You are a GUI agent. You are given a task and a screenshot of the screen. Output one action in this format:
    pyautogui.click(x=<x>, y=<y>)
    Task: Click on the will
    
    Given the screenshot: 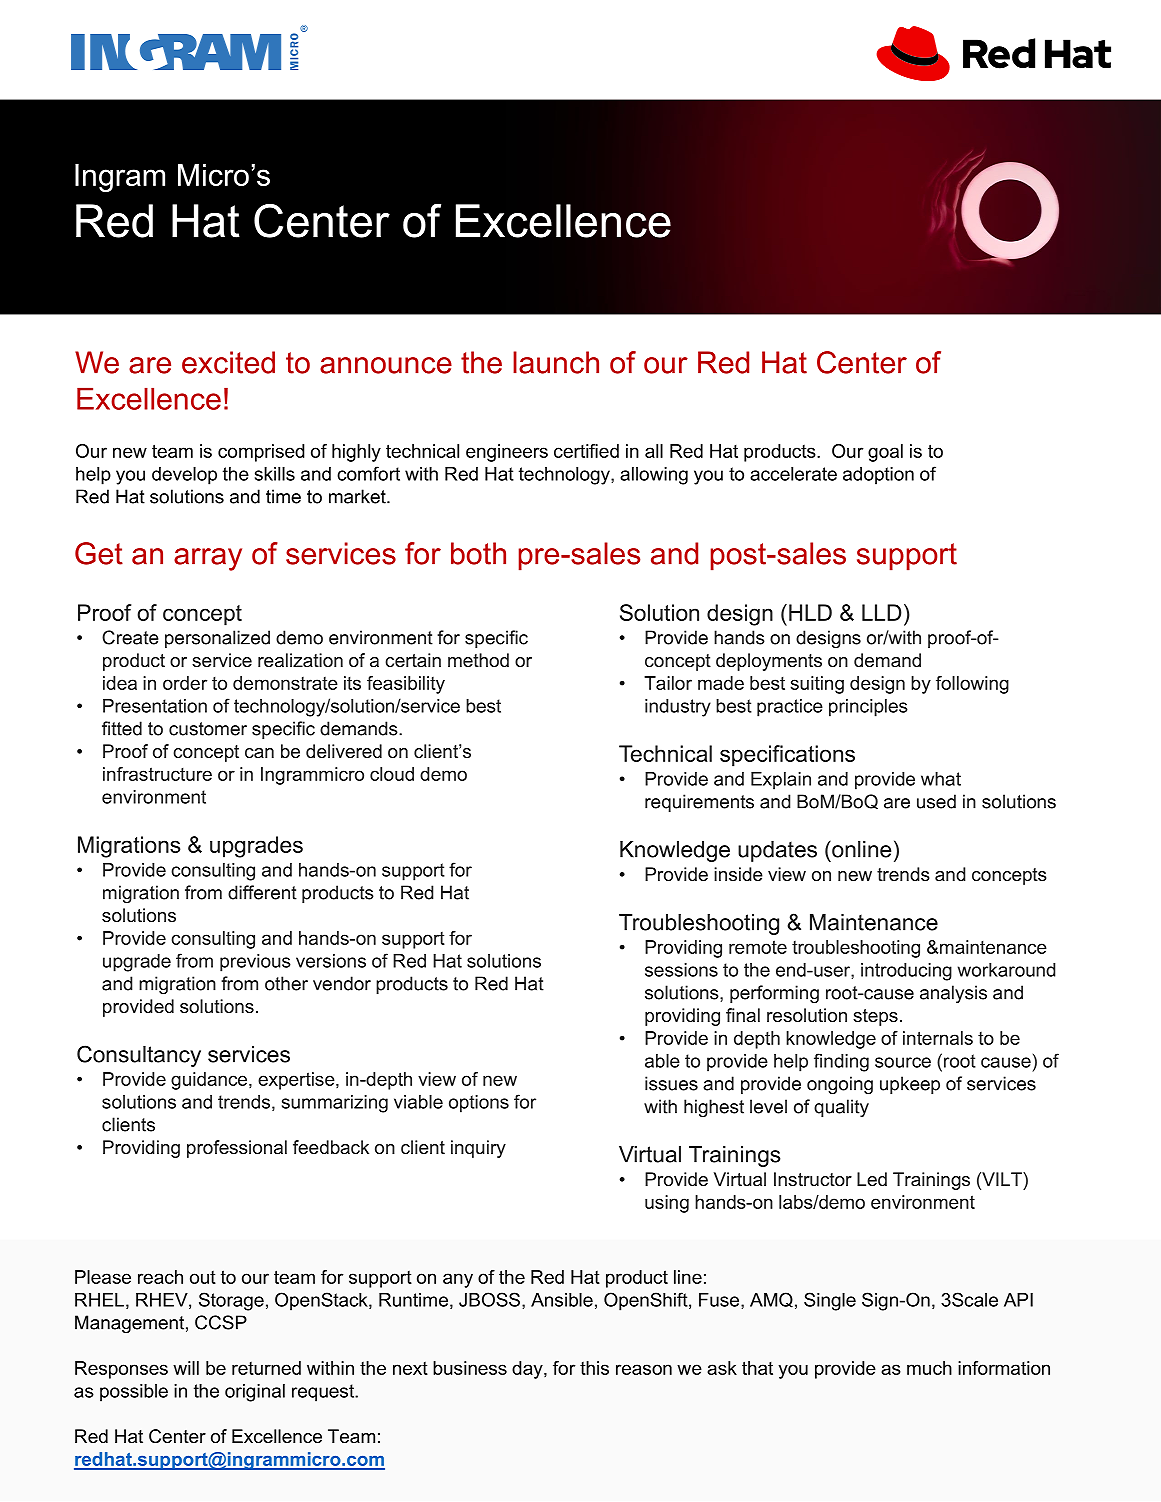 What is the action you would take?
    pyautogui.click(x=186, y=1368)
